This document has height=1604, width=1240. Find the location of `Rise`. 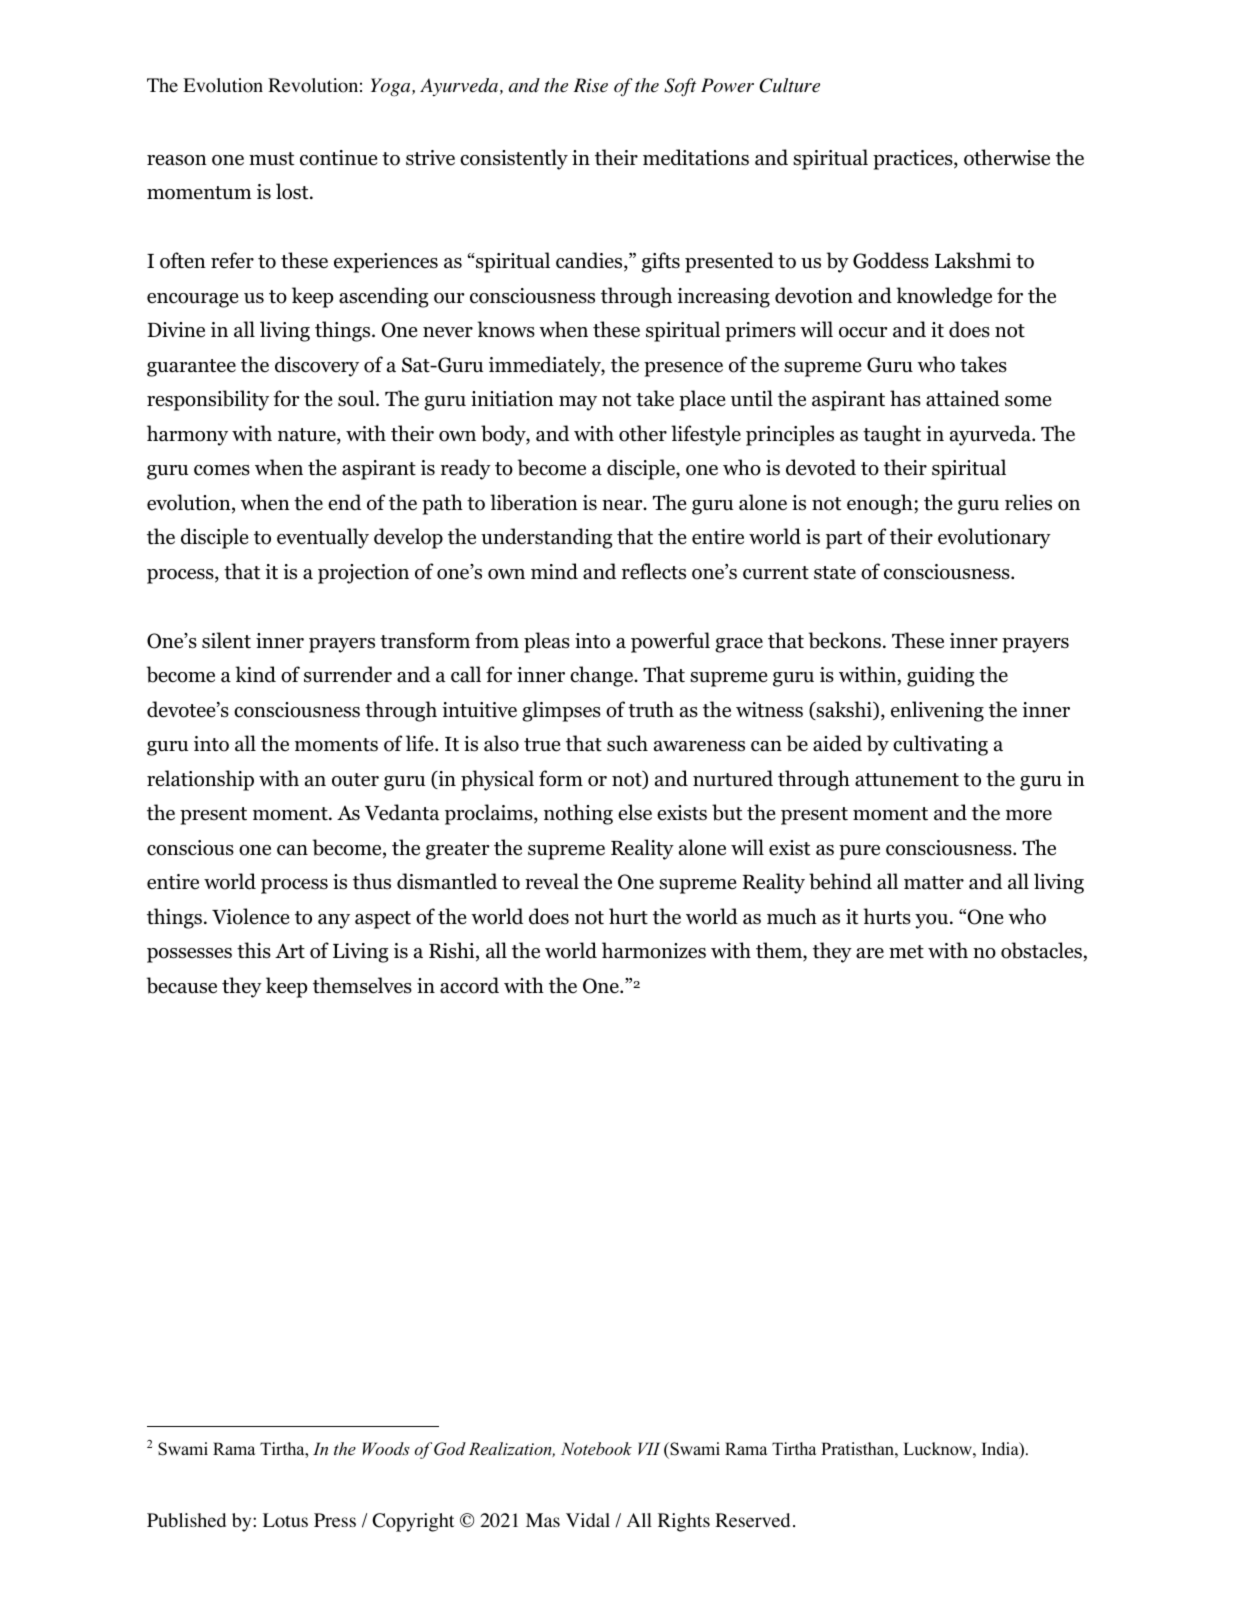

Rise is located at coordinates (590, 85).
